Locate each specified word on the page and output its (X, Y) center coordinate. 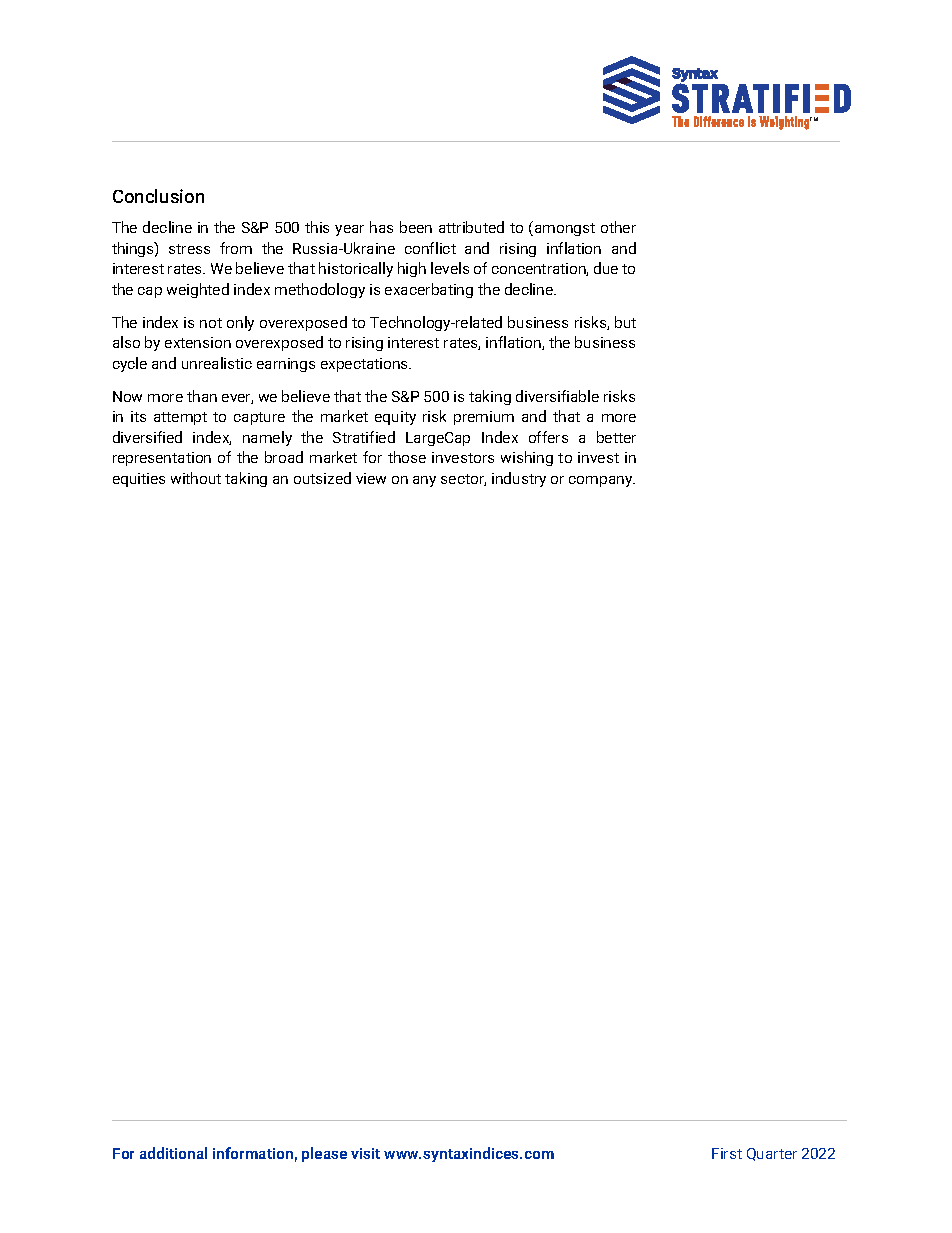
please (324, 1154)
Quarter (772, 1154)
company (602, 481)
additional (173, 1153)
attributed (471, 227)
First (727, 1153)
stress (189, 249)
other (618, 227)
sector (463, 480)
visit (365, 1153)
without (196, 478)
